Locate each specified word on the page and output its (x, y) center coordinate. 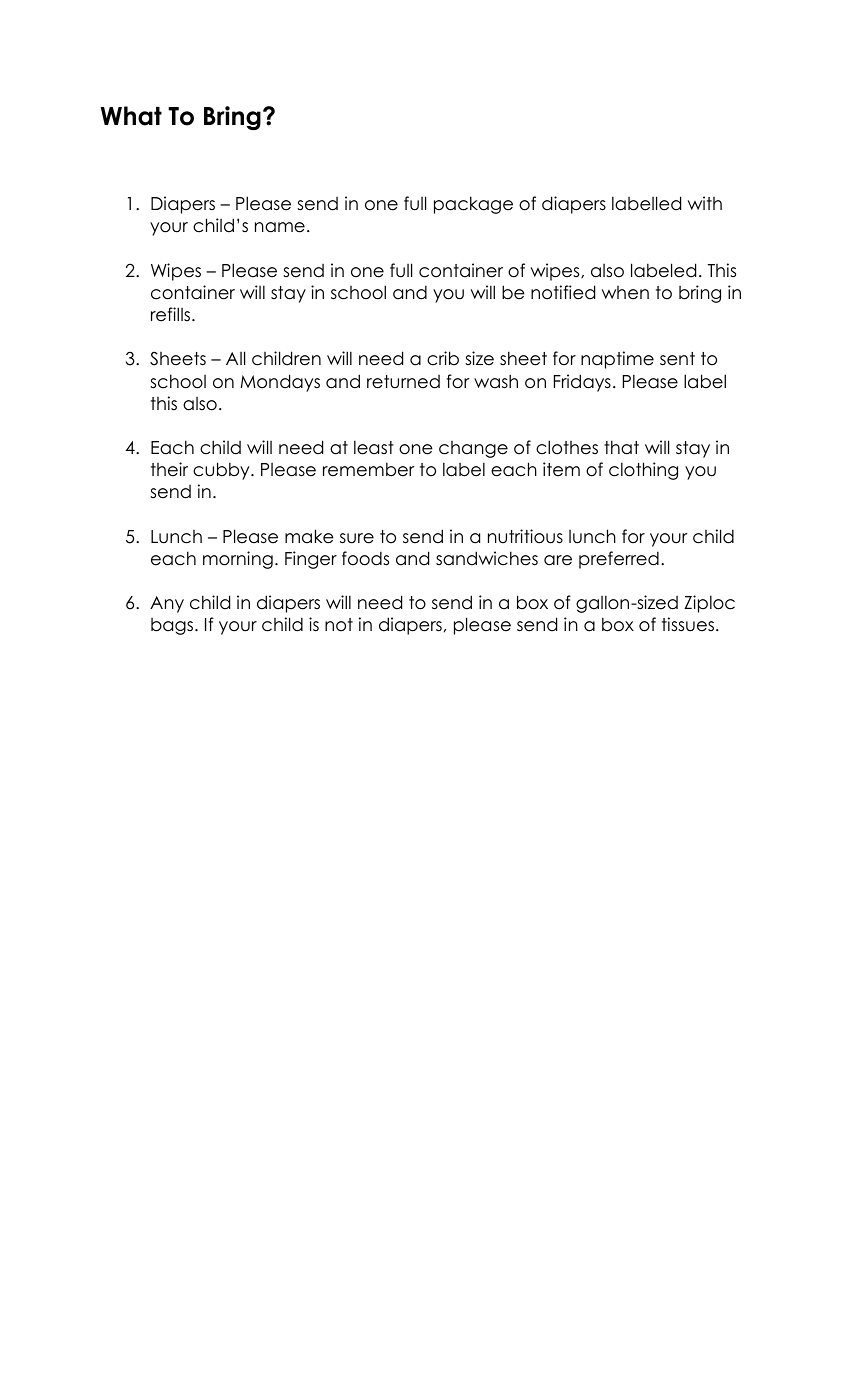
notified (563, 292)
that (621, 447)
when (625, 293)
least (374, 447)
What (131, 116)
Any (167, 604)
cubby (222, 471)
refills (172, 314)
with (705, 203)
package (473, 205)
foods (365, 558)
